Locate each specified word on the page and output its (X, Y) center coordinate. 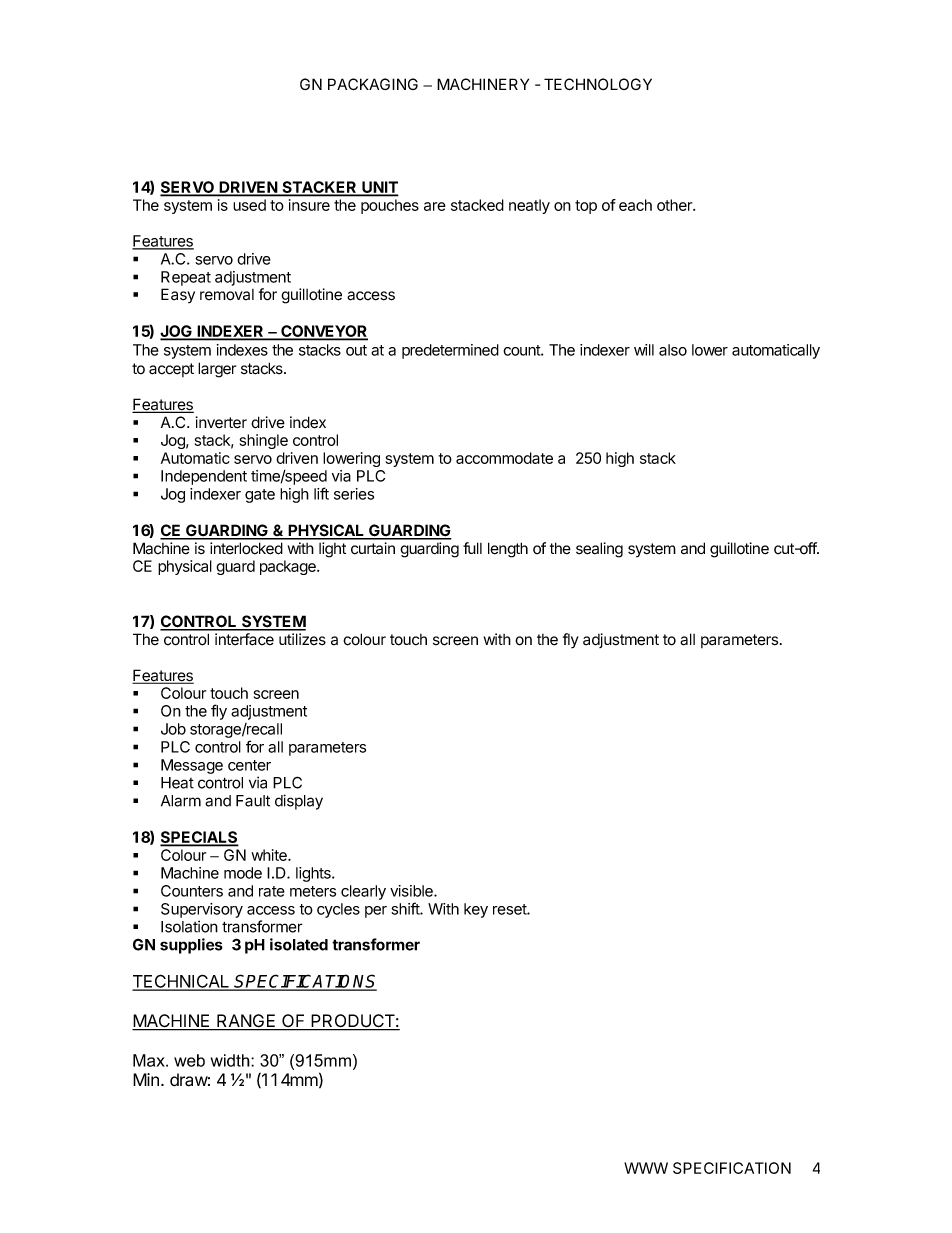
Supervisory (202, 910)
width (231, 1060)
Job (173, 729)
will (644, 350)
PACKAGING (373, 84)
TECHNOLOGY (598, 84)
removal (227, 295)
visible (412, 891)
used (250, 205)
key (476, 910)
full (472, 548)
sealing (599, 550)
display (299, 802)
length (508, 550)
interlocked (246, 548)
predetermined (450, 351)
